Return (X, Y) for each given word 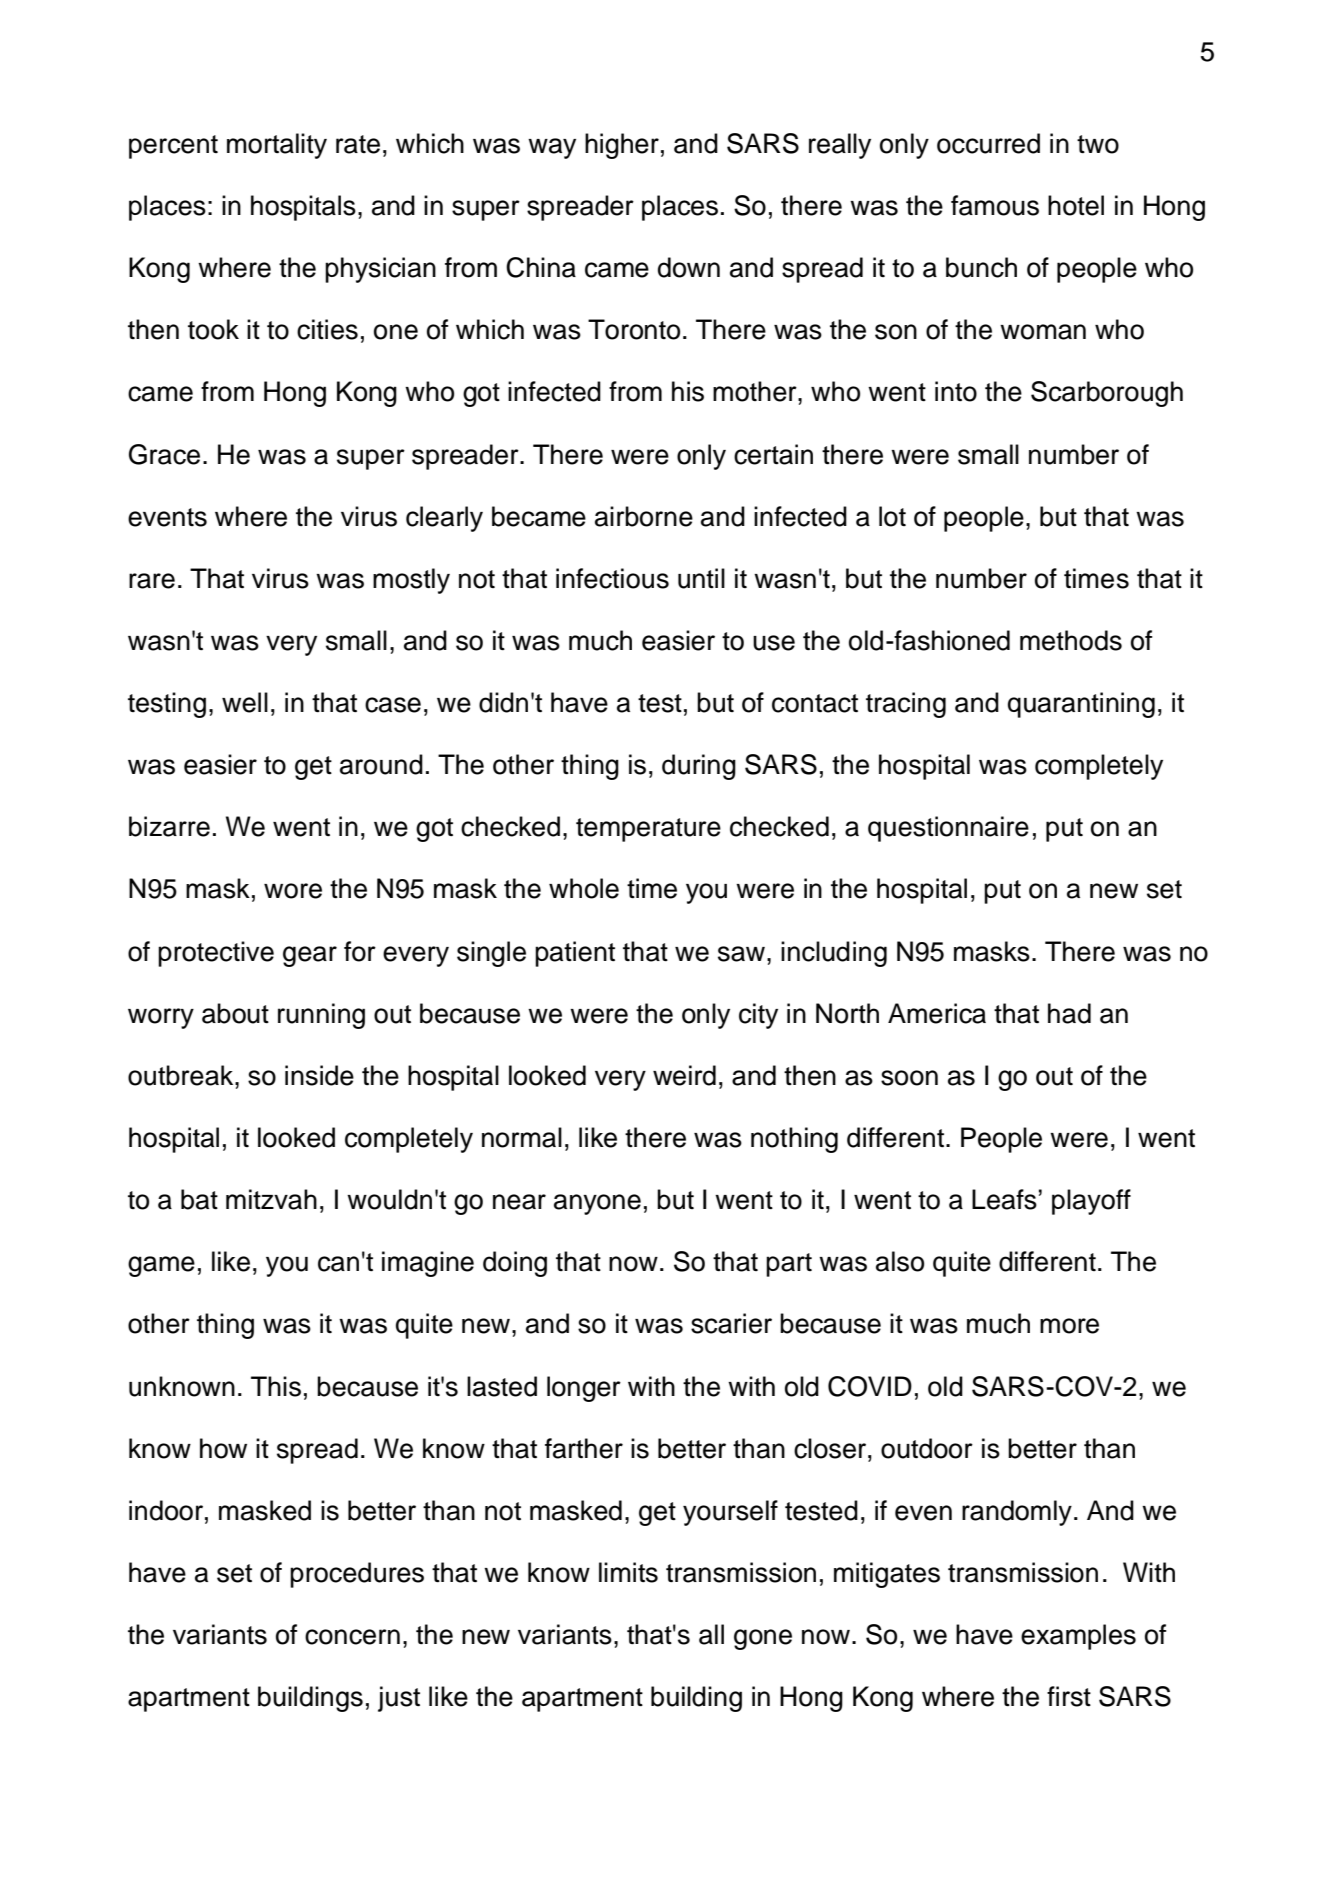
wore (293, 891)
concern (352, 1637)
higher (622, 146)
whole (584, 888)
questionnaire (948, 829)
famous (995, 205)
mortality (277, 146)
